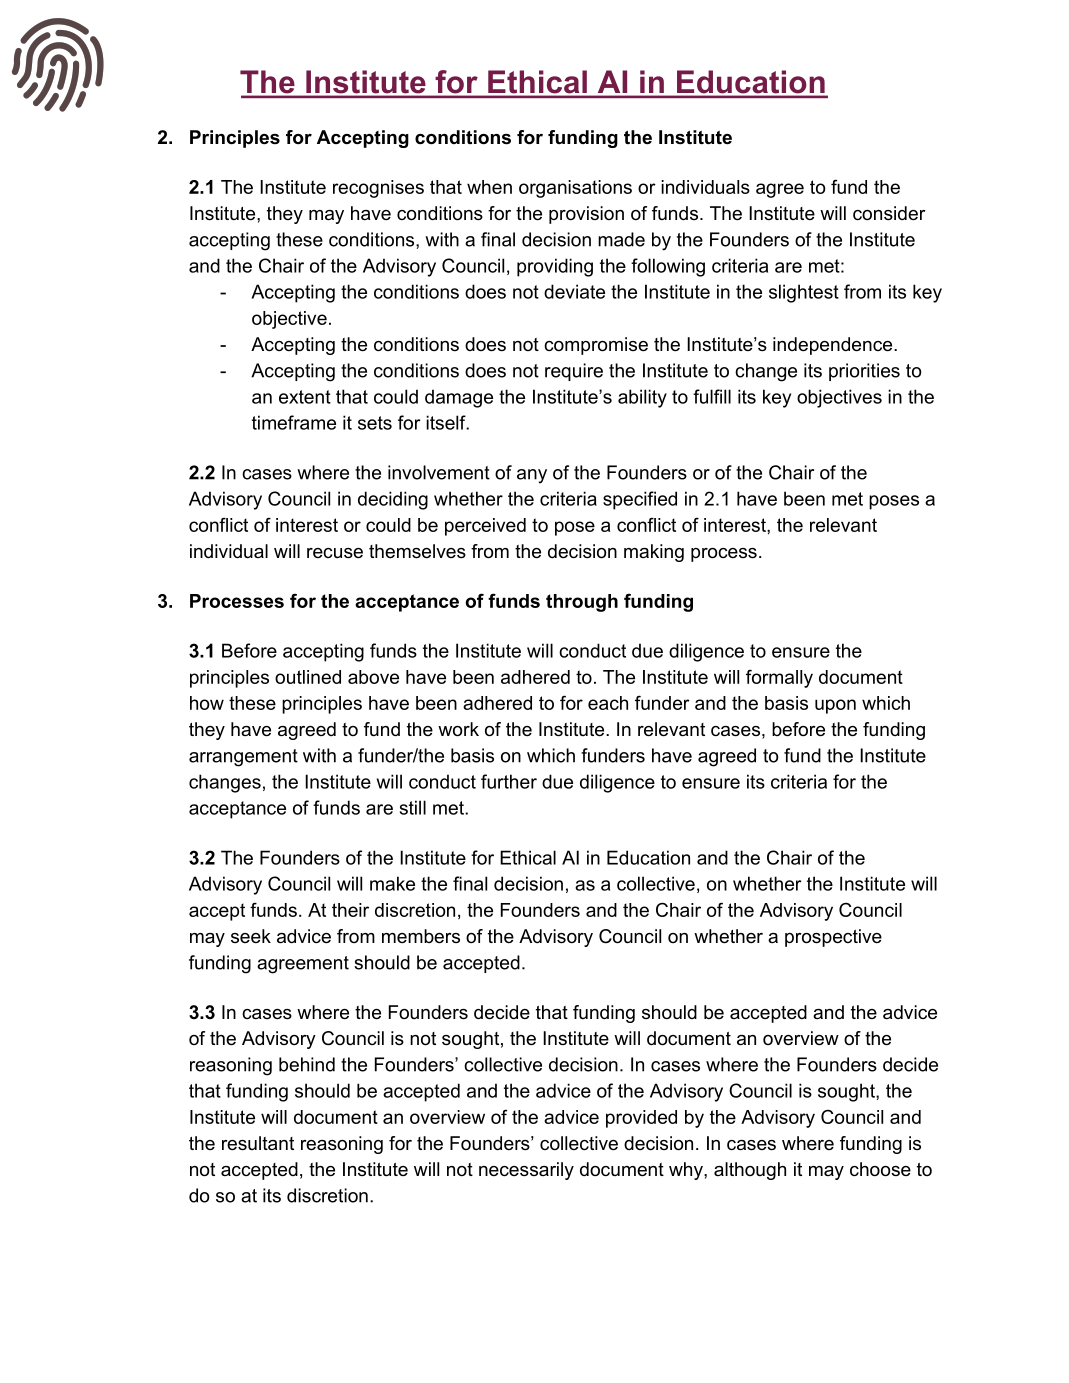 This screenshot has height=1383, width=1069. Describe the element at coordinates (608, 703) in the screenshot. I see `each` at that location.
